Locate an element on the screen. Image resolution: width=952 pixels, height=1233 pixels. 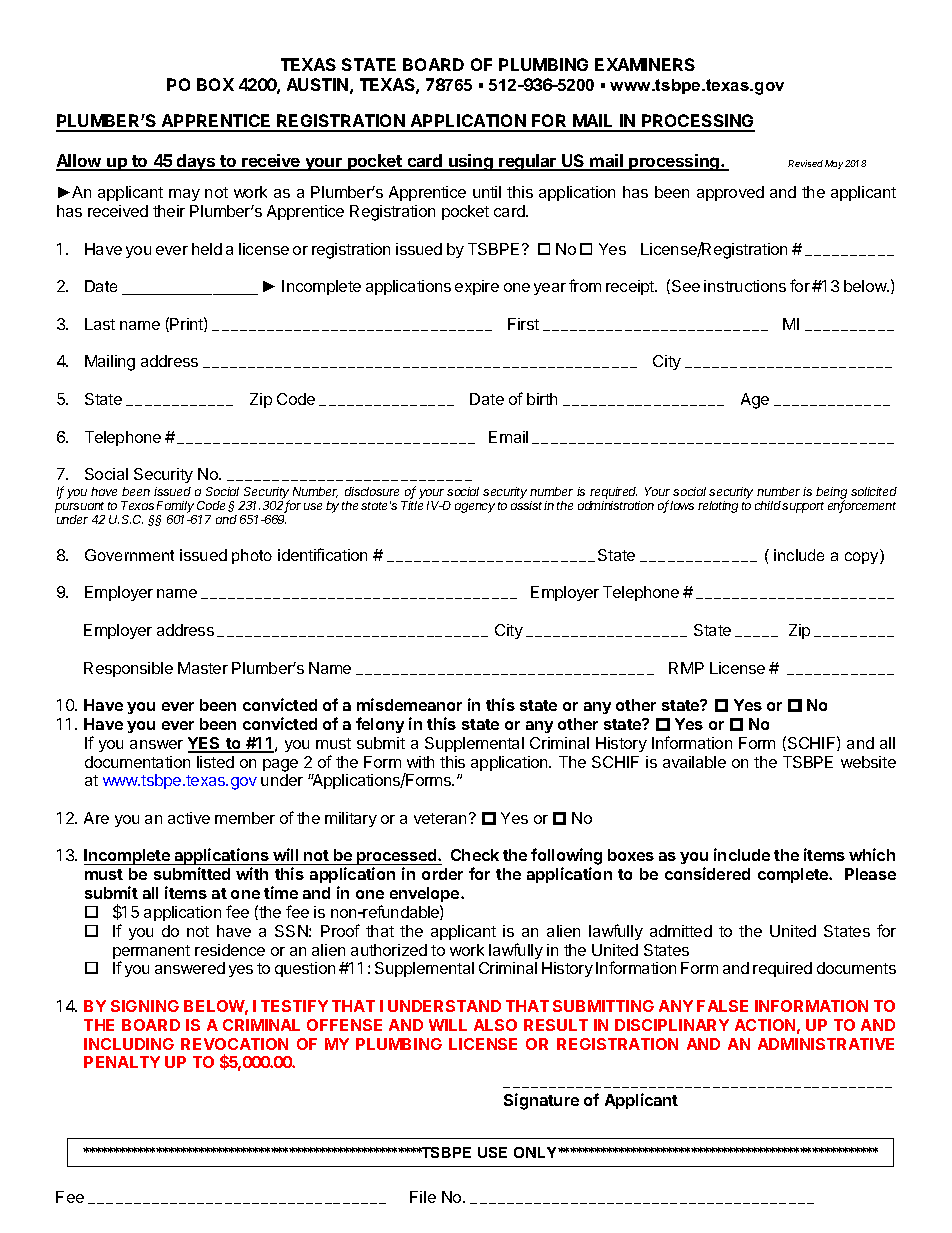
PENALTY is located at coordinates (122, 1062).
